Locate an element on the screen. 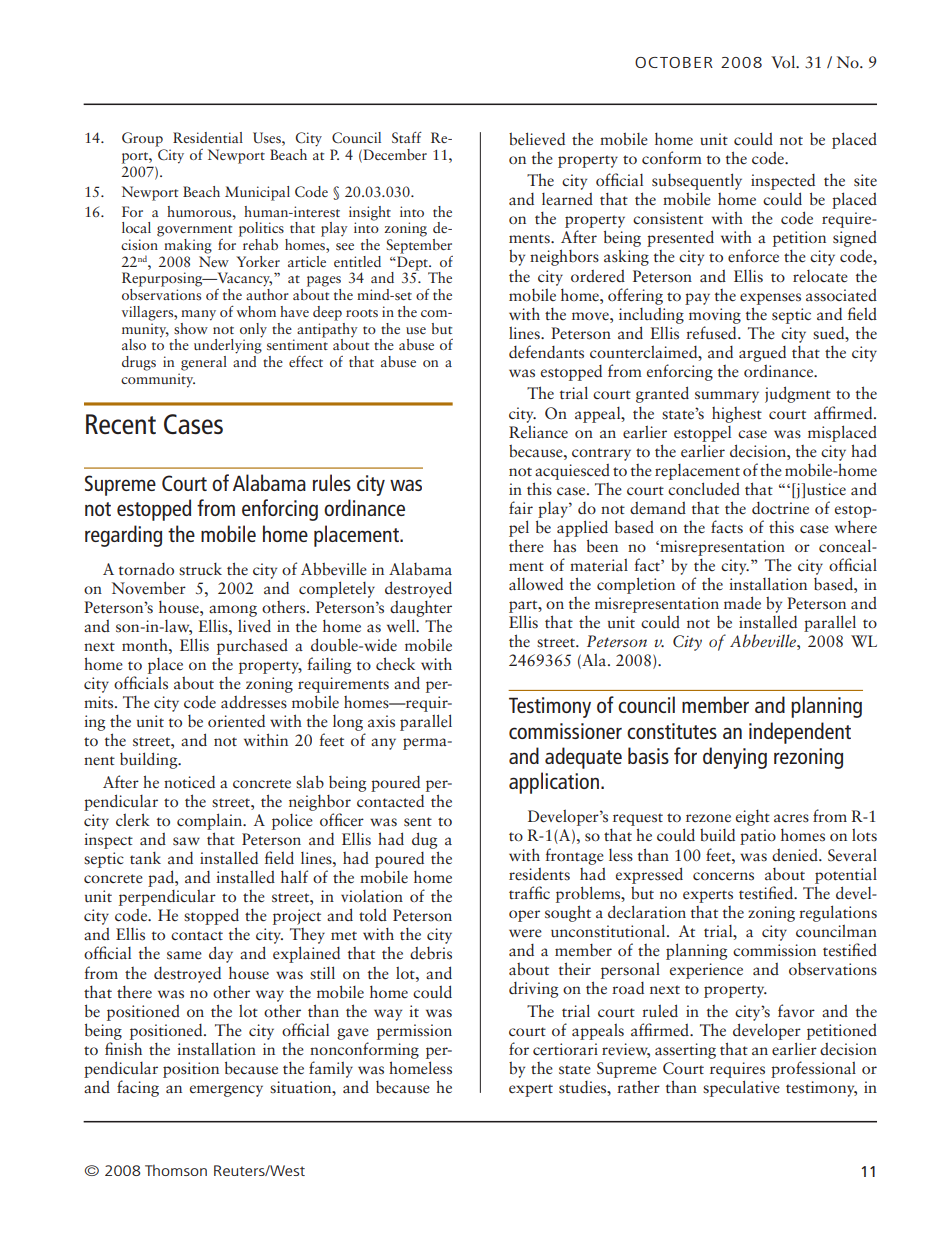 The height and width of the screenshot is (1233, 952). made is located at coordinates (742, 603).
